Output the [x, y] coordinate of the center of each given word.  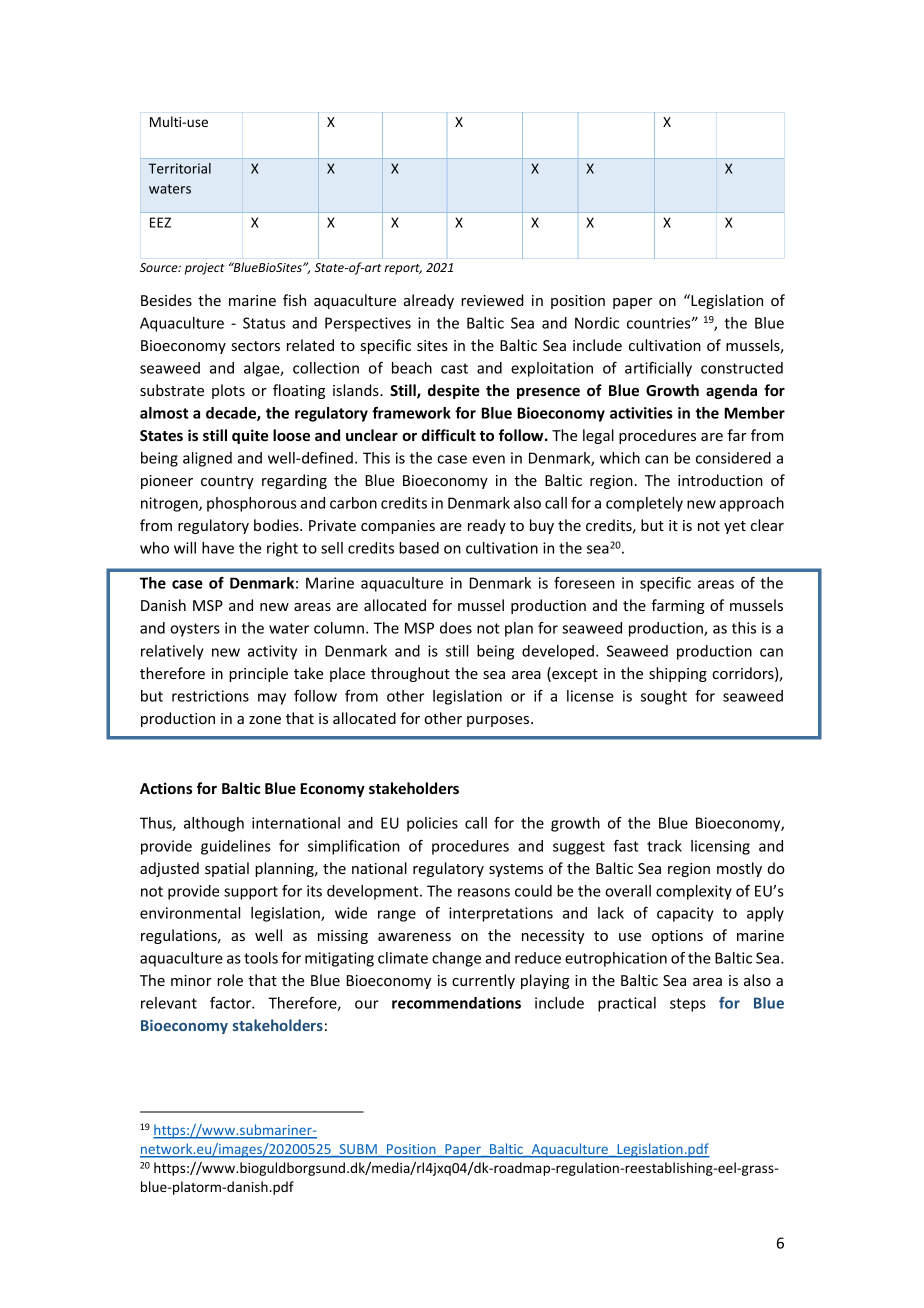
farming [678, 606]
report [403, 269]
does [456, 628]
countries [660, 323]
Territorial [180, 168]
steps [688, 1005]
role [230, 980]
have [218, 548]
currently [483, 981]
